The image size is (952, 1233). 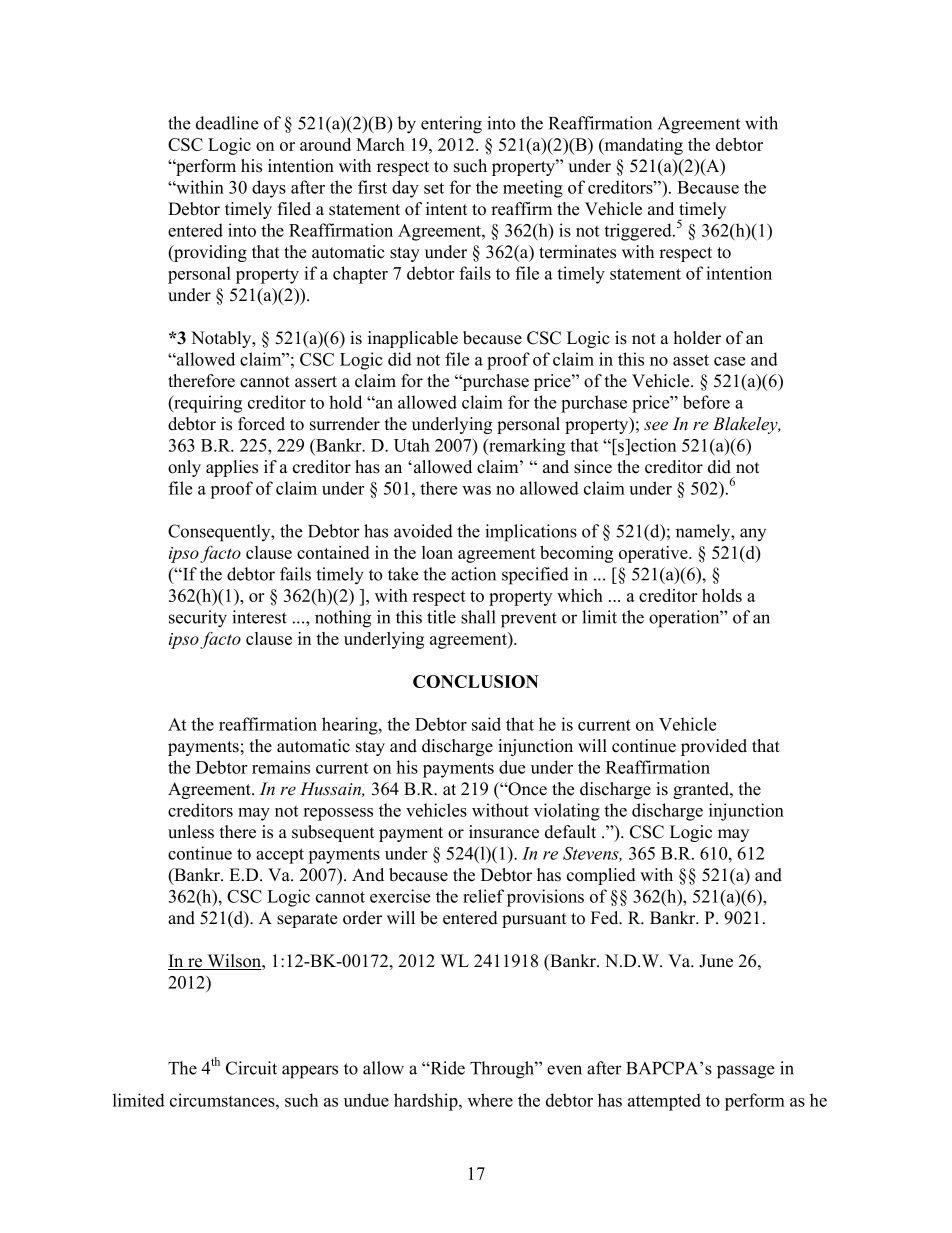 What do you see at coordinates (259, 617) in the screenshot?
I see `interest` at bounding box center [259, 617].
